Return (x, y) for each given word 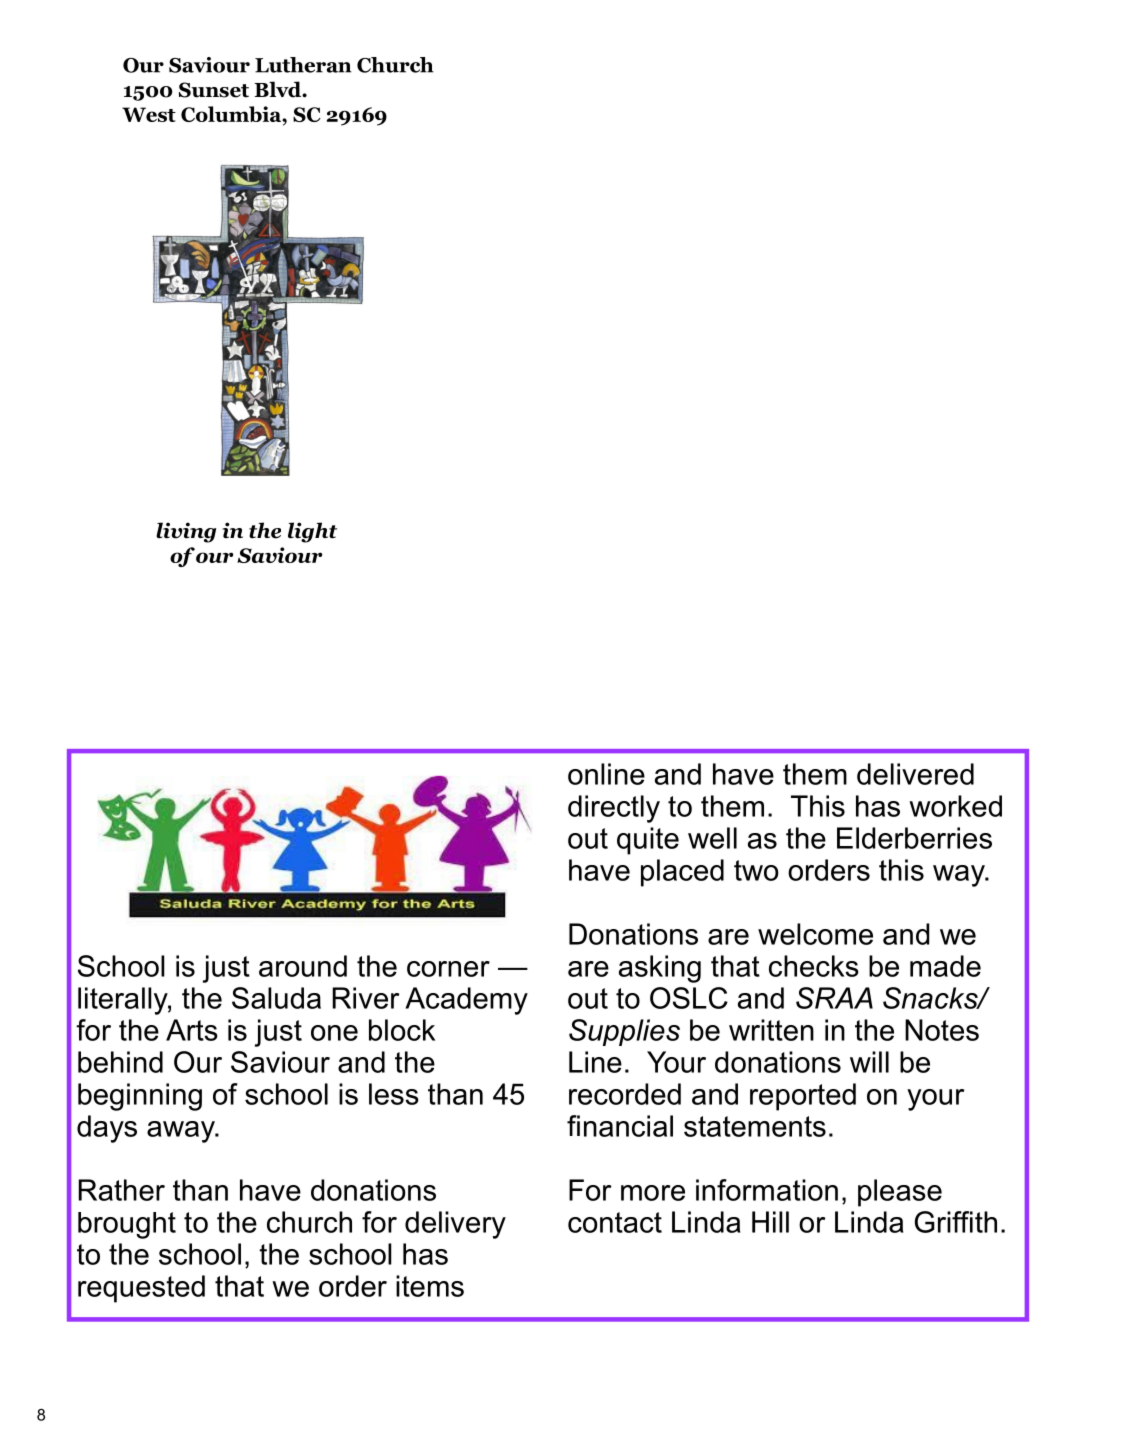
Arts (192, 1030)
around (303, 966)
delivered (915, 774)
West (149, 114)
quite (648, 841)
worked (955, 806)
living (186, 532)
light (312, 532)
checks (814, 966)
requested (141, 1289)
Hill (770, 1222)
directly (614, 809)
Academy (466, 1001)
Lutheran (303, 65)
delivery (455, 1225)
